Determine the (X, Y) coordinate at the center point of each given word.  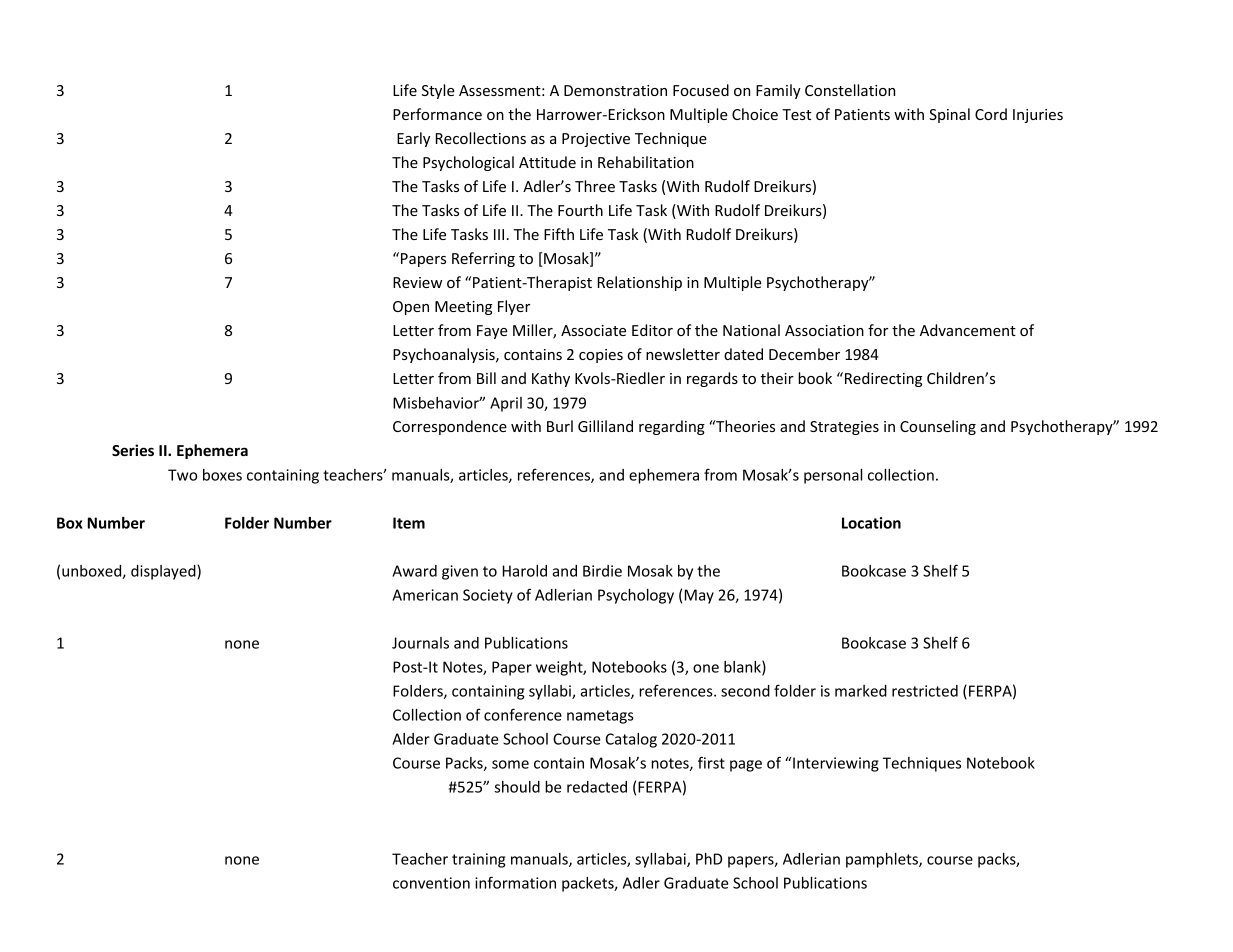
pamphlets (883, 860)
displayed (164, 572)
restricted (925, 691)
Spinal (949, 115)
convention (431, 883)
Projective (596, 140)
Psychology (636, 596)
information (515, 882)
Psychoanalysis (445, 355)
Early (413, 139)
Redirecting (882, 379)
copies (601, 356)
